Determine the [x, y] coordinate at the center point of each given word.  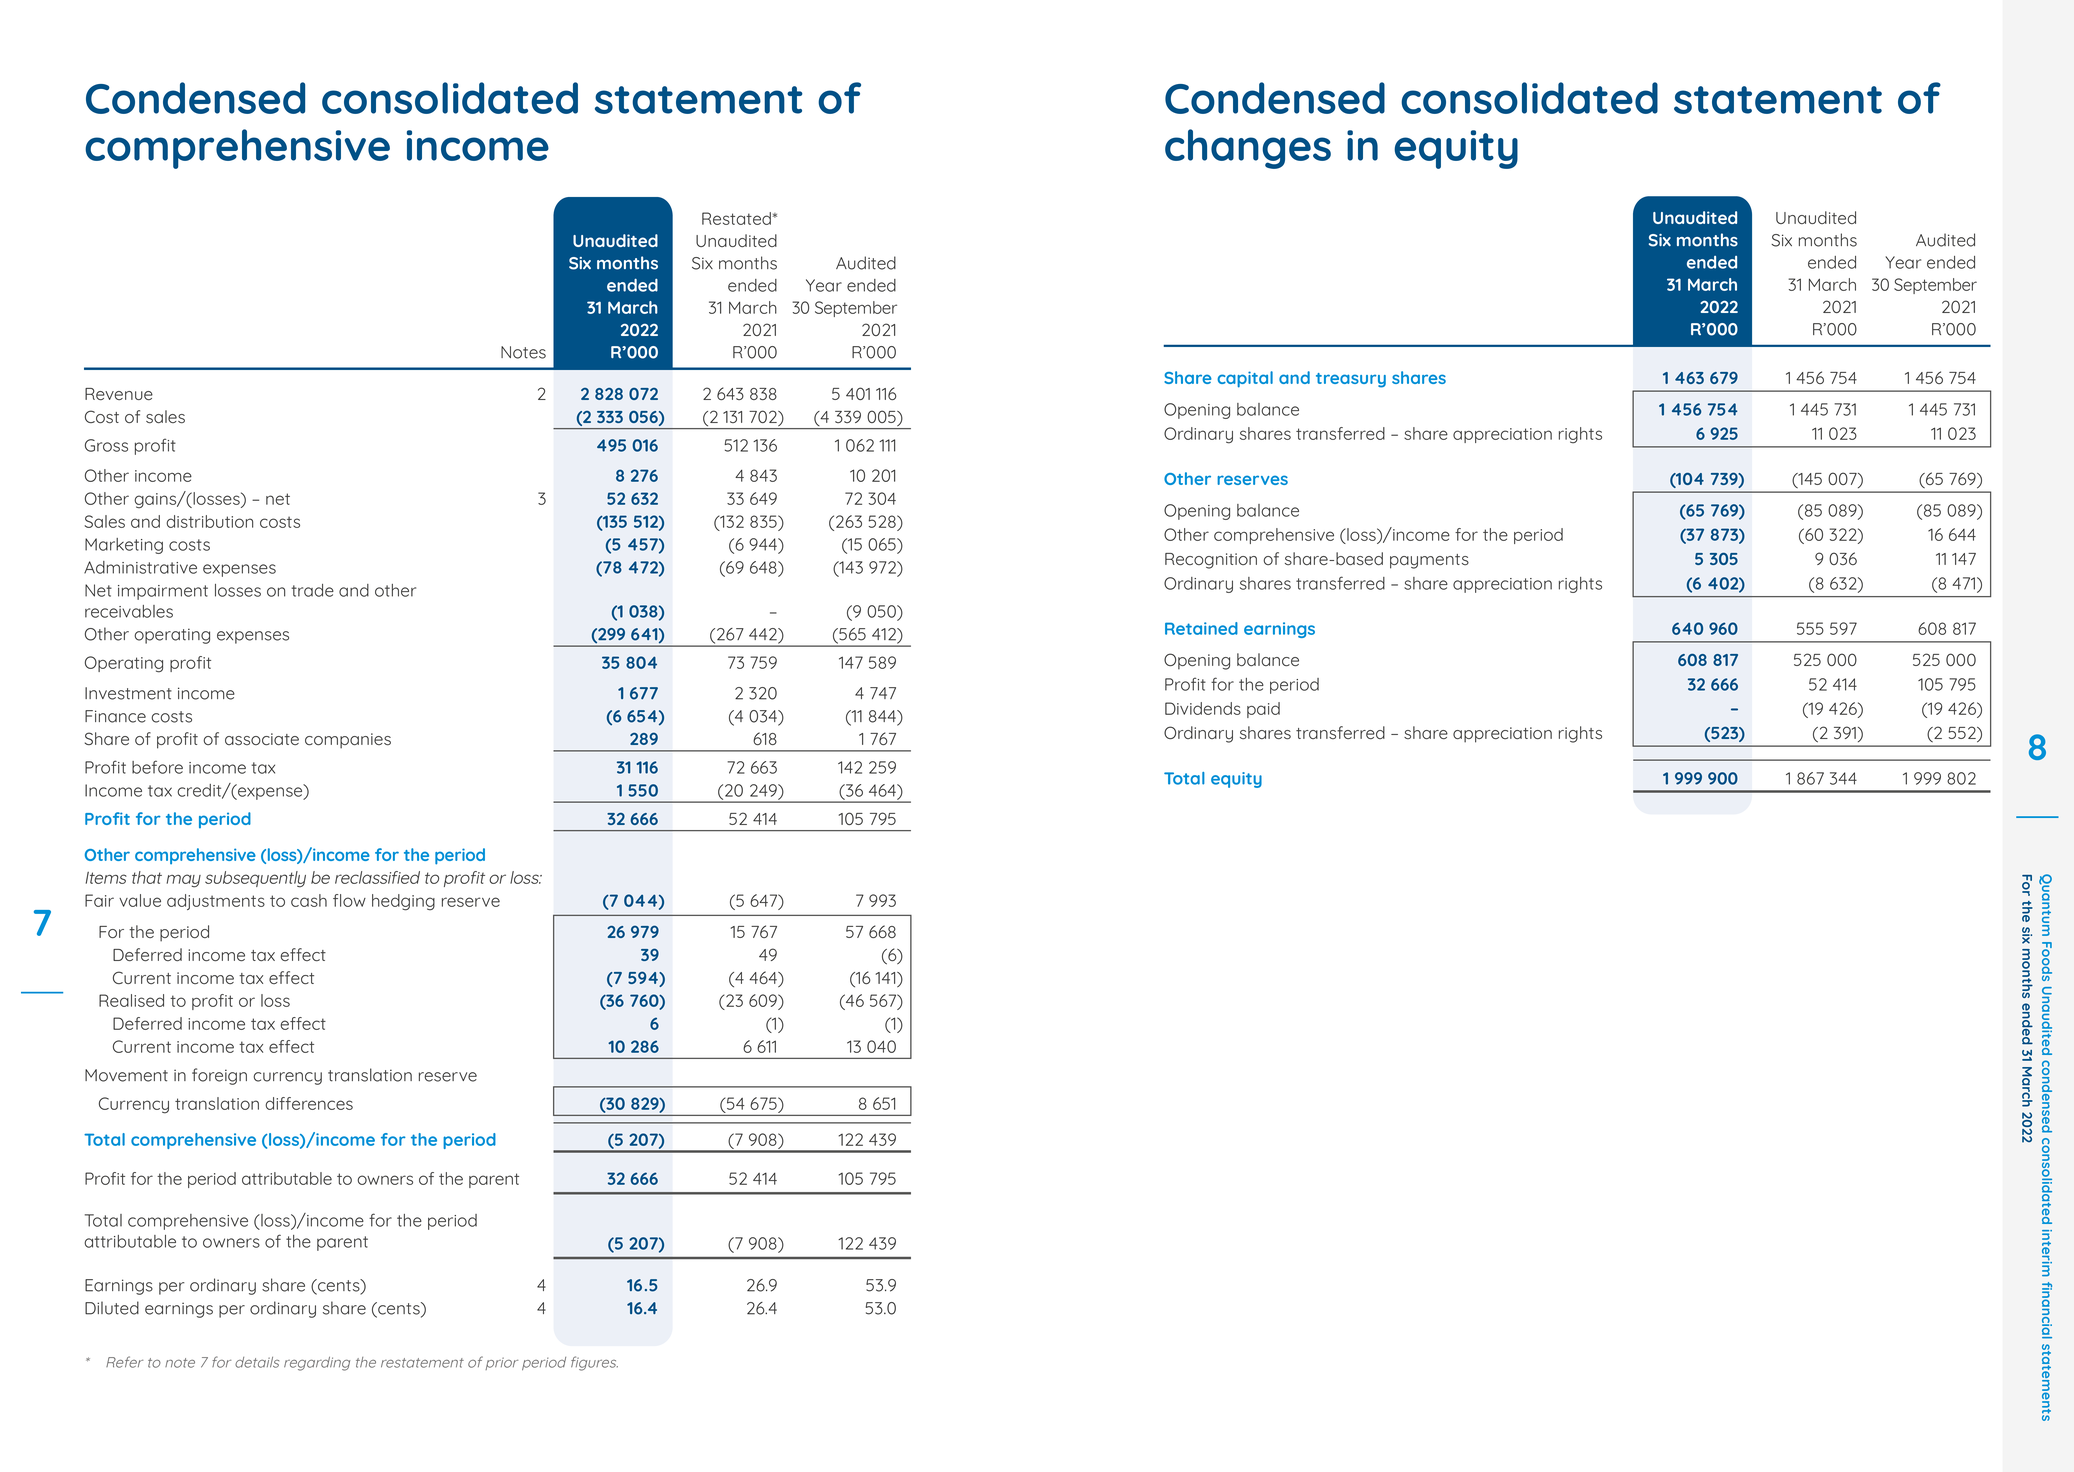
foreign [219, 1076]
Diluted [112, 1308]
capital [1245, 379]
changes [1248, 149]
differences [309, 1103]
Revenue [119, 394]
